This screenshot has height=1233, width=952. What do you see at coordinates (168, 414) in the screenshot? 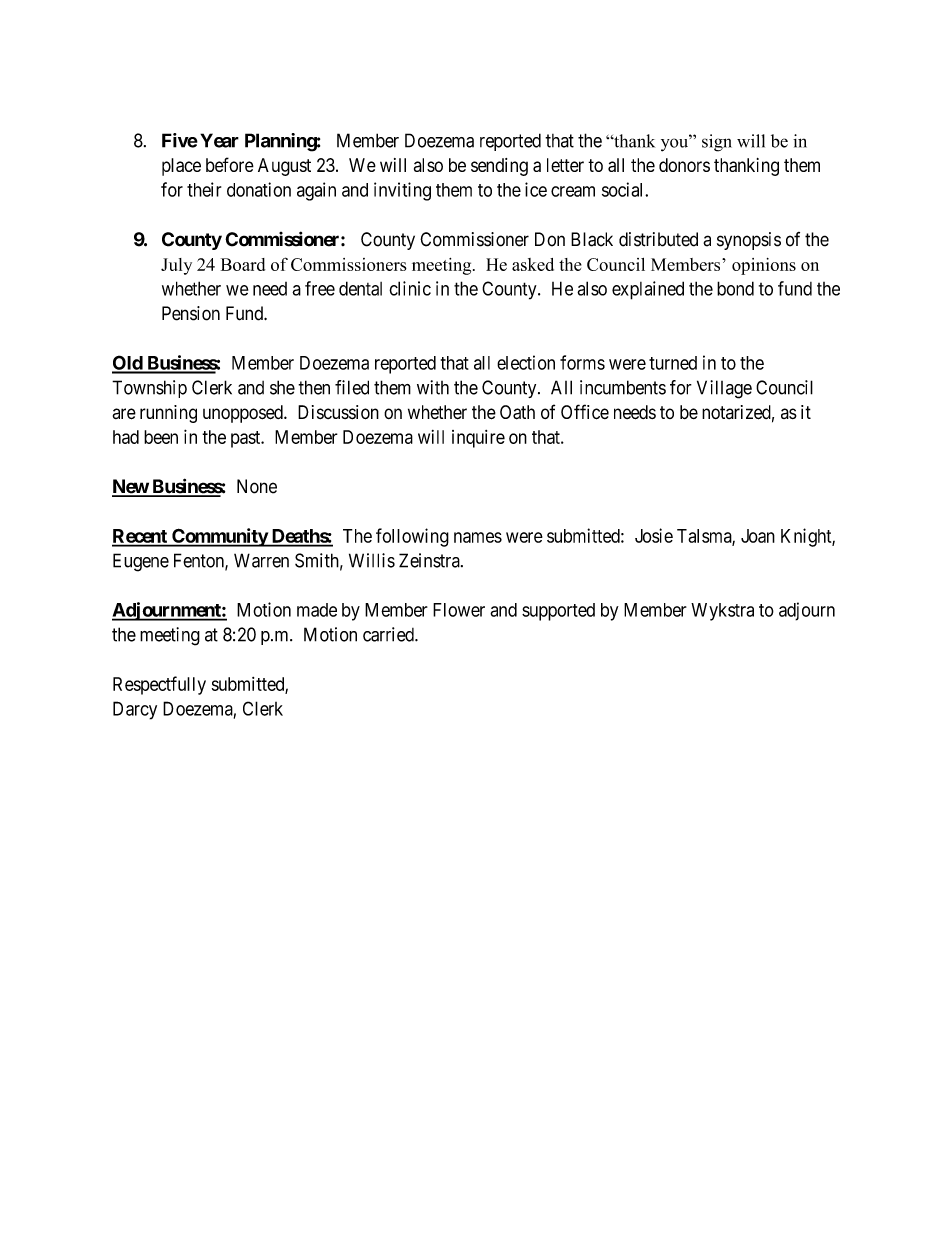
I see `running` at bounding box center [168, 414].
